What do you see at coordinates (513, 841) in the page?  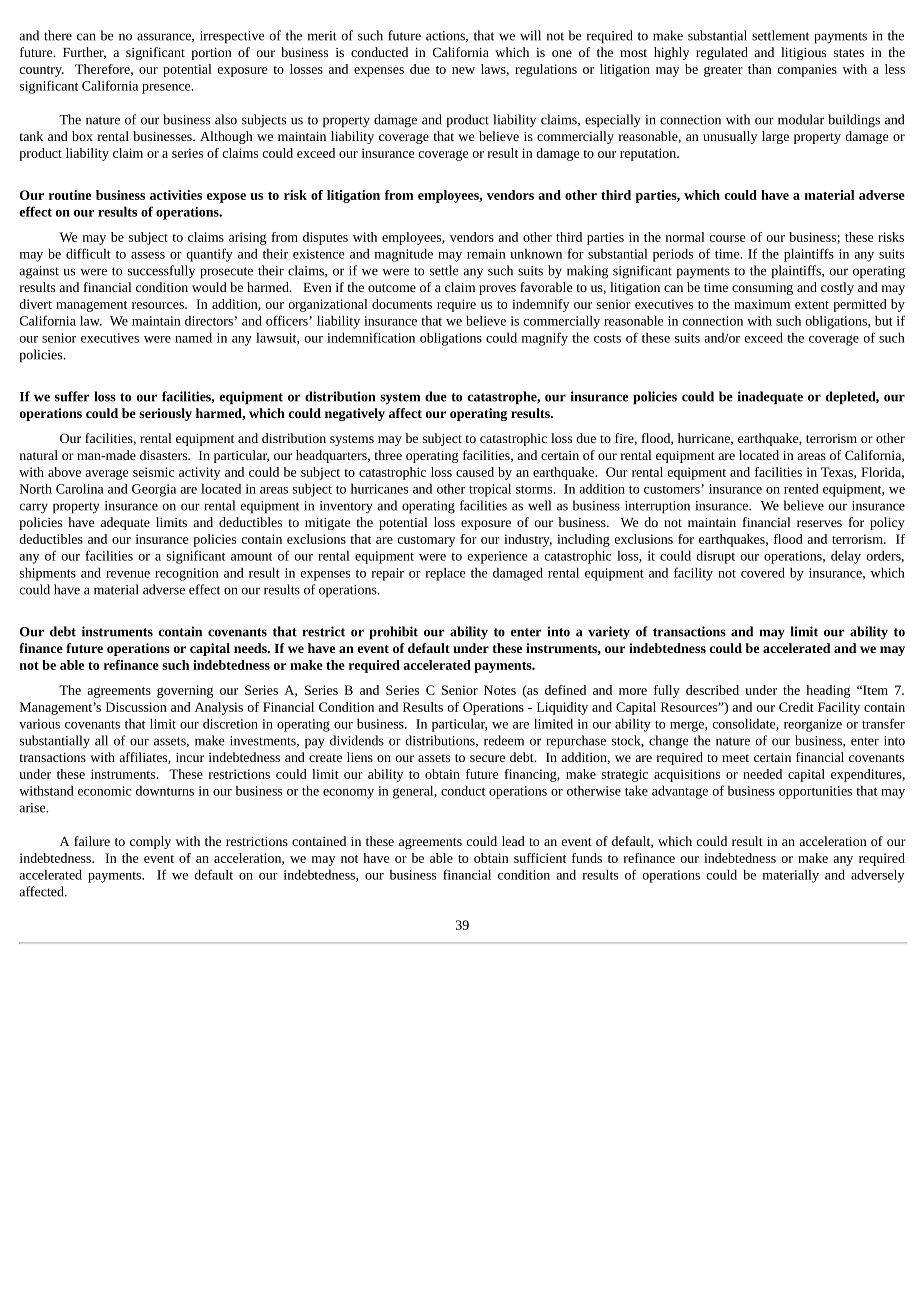 I see `lead` at bounding box center [513, 841].
